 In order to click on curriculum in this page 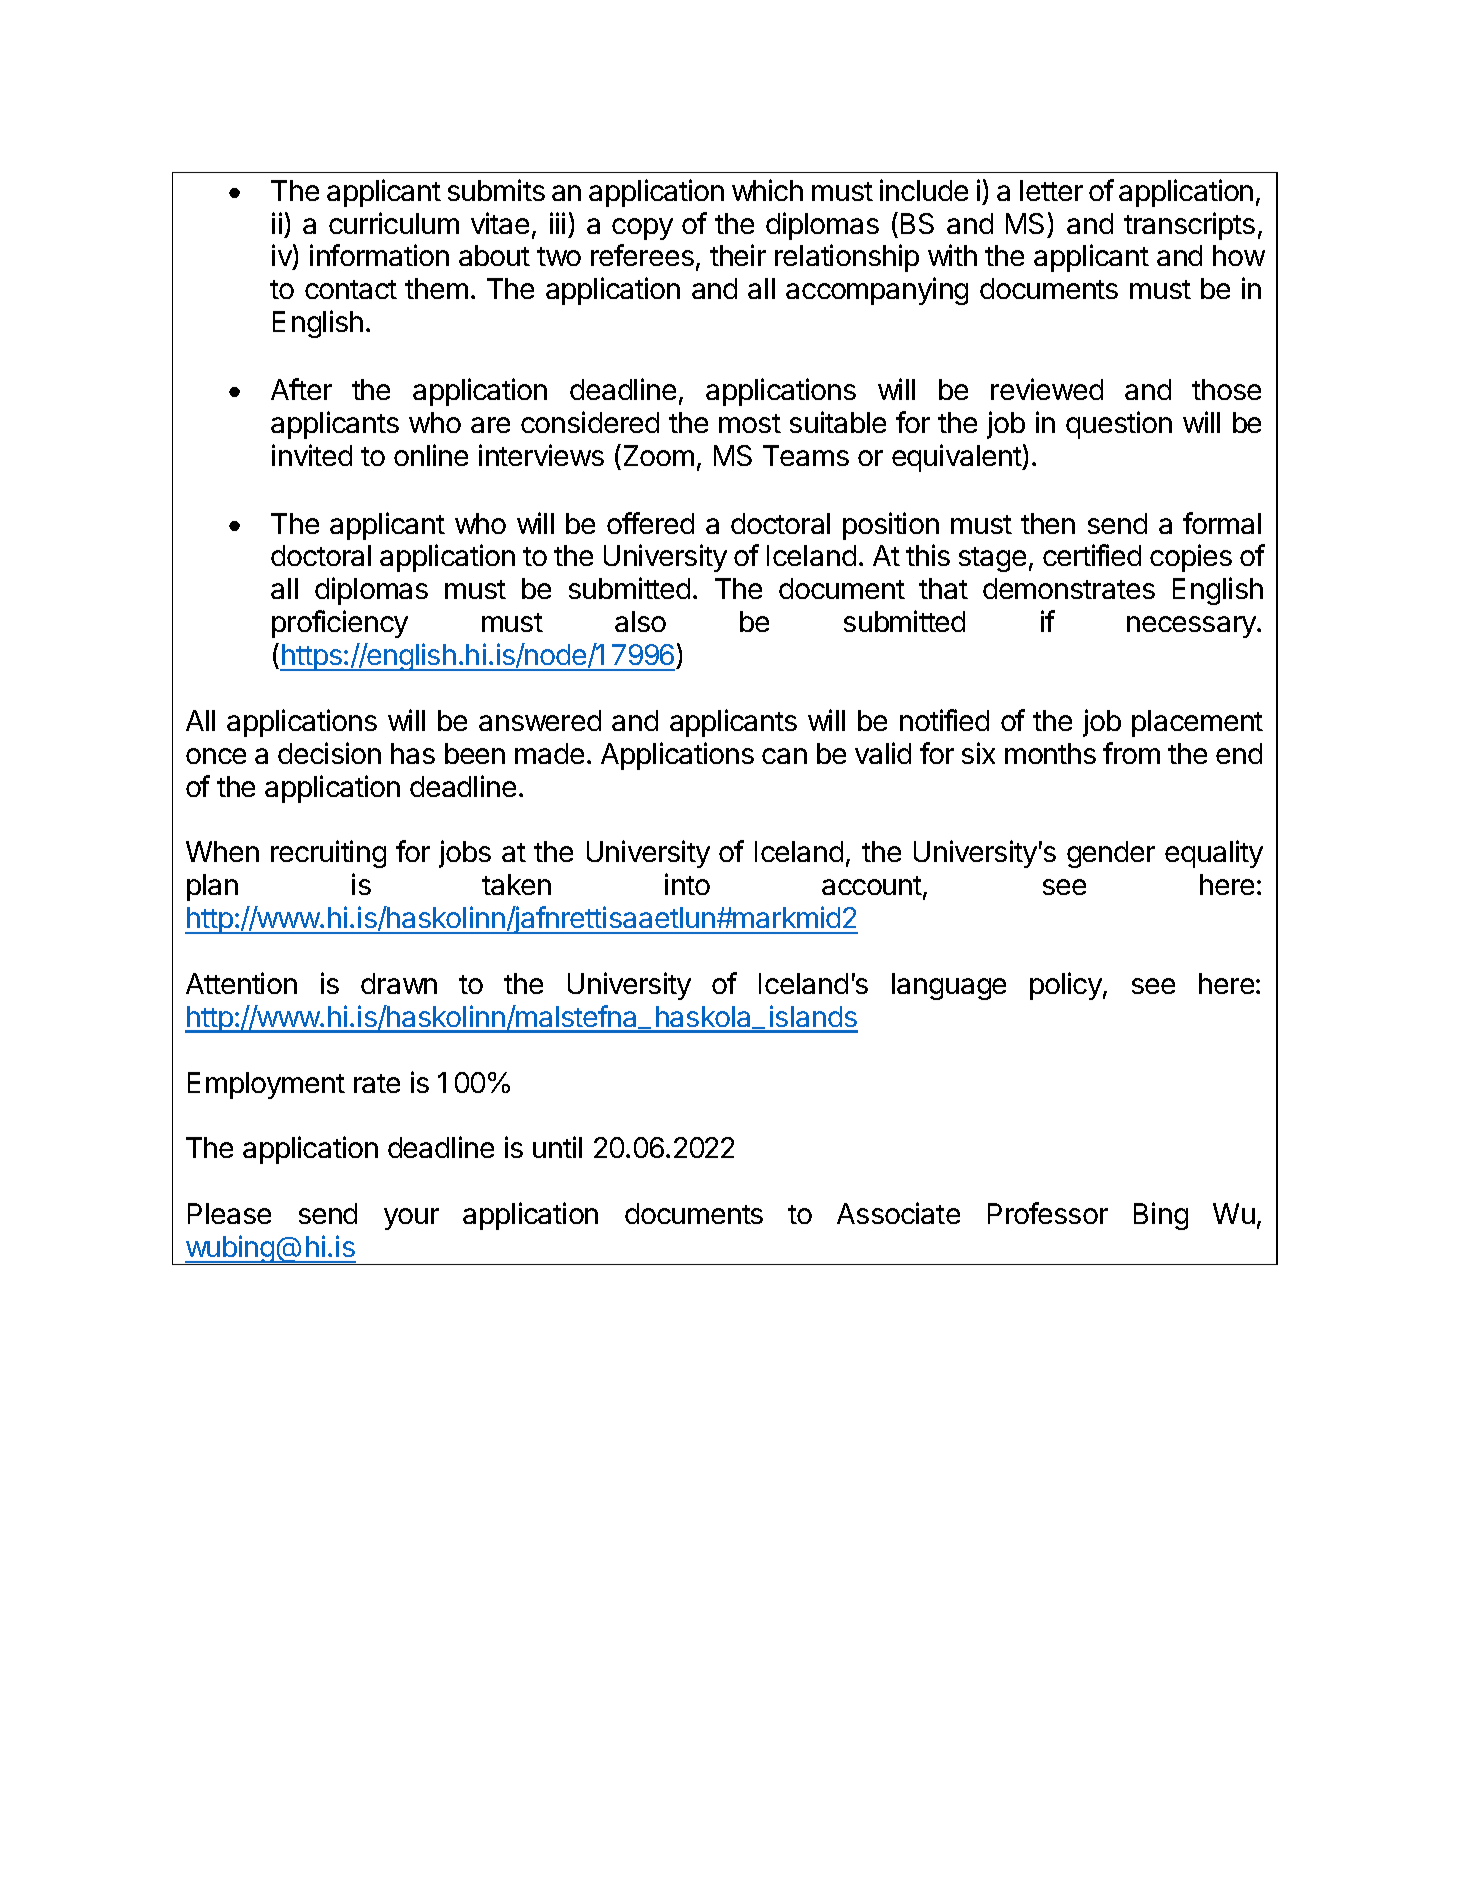, I will do `click(394, 223)`.
